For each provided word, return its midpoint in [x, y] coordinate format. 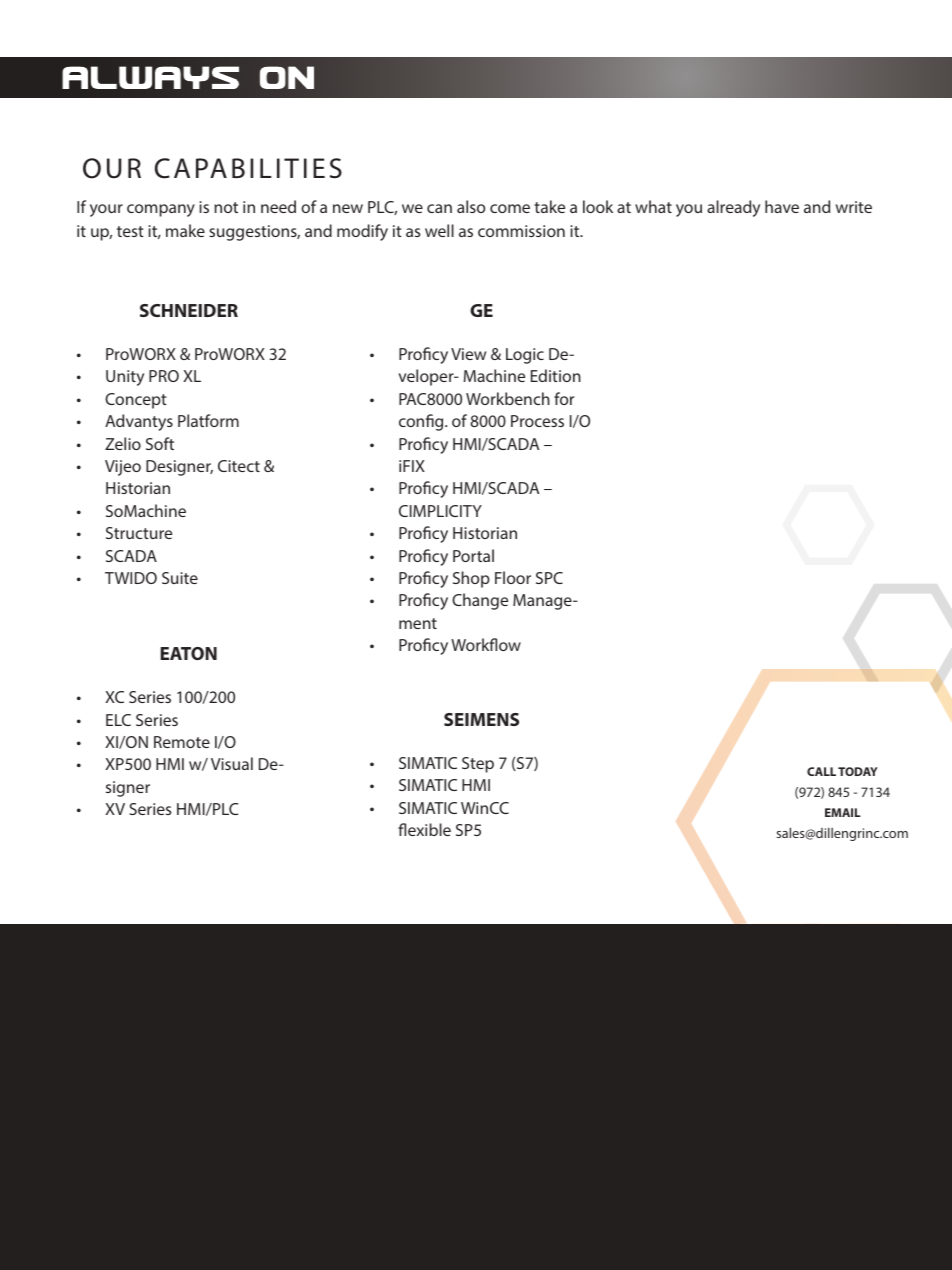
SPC [549, 578]
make [185, 230]
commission [521, 231]
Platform [208, 420]
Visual [232, 763]
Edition [556, 375]
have [782, 206]
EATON [188, 653]
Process [537, 421]
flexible [424, 829]
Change [480, 601]
